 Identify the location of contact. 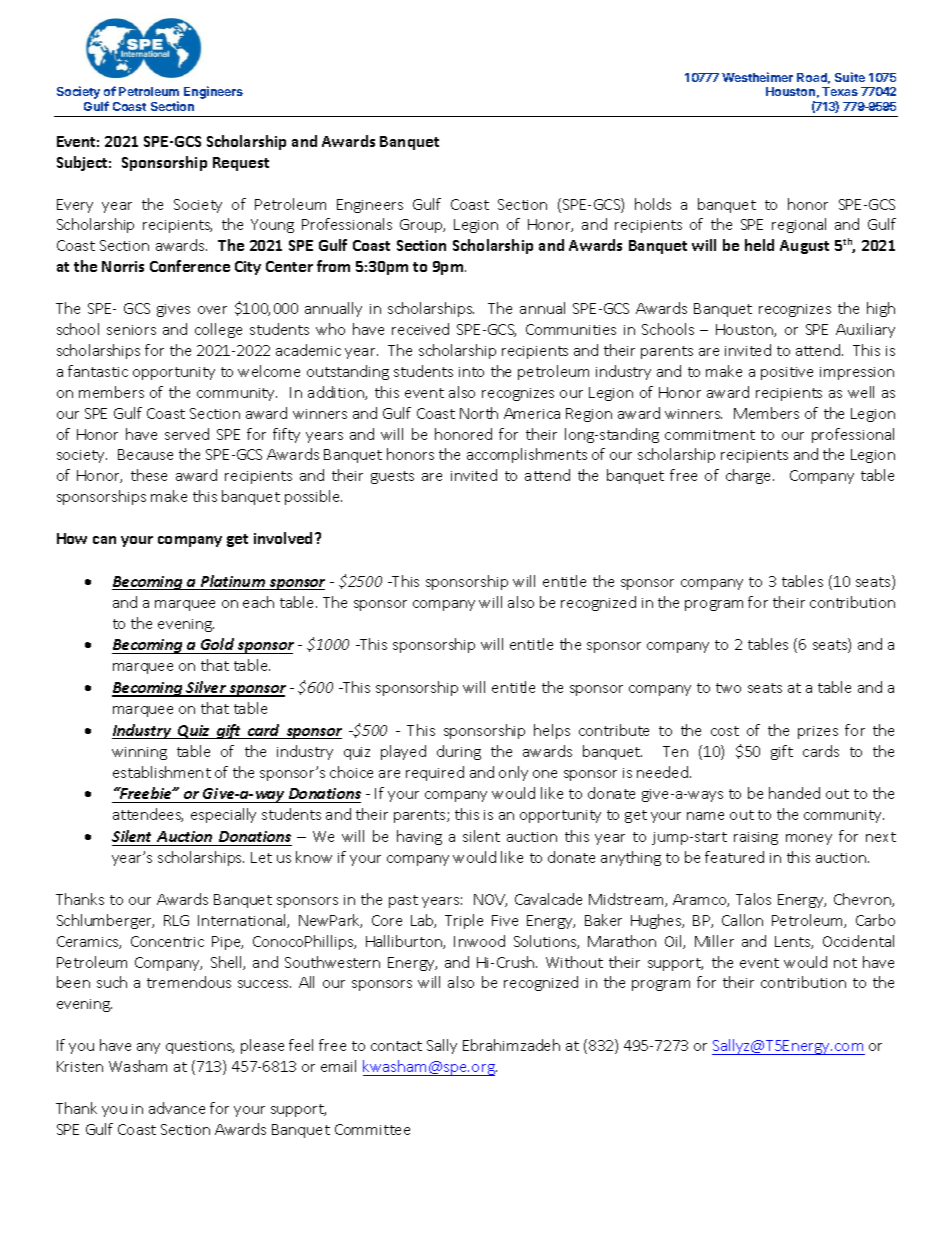
(396, 1046).
